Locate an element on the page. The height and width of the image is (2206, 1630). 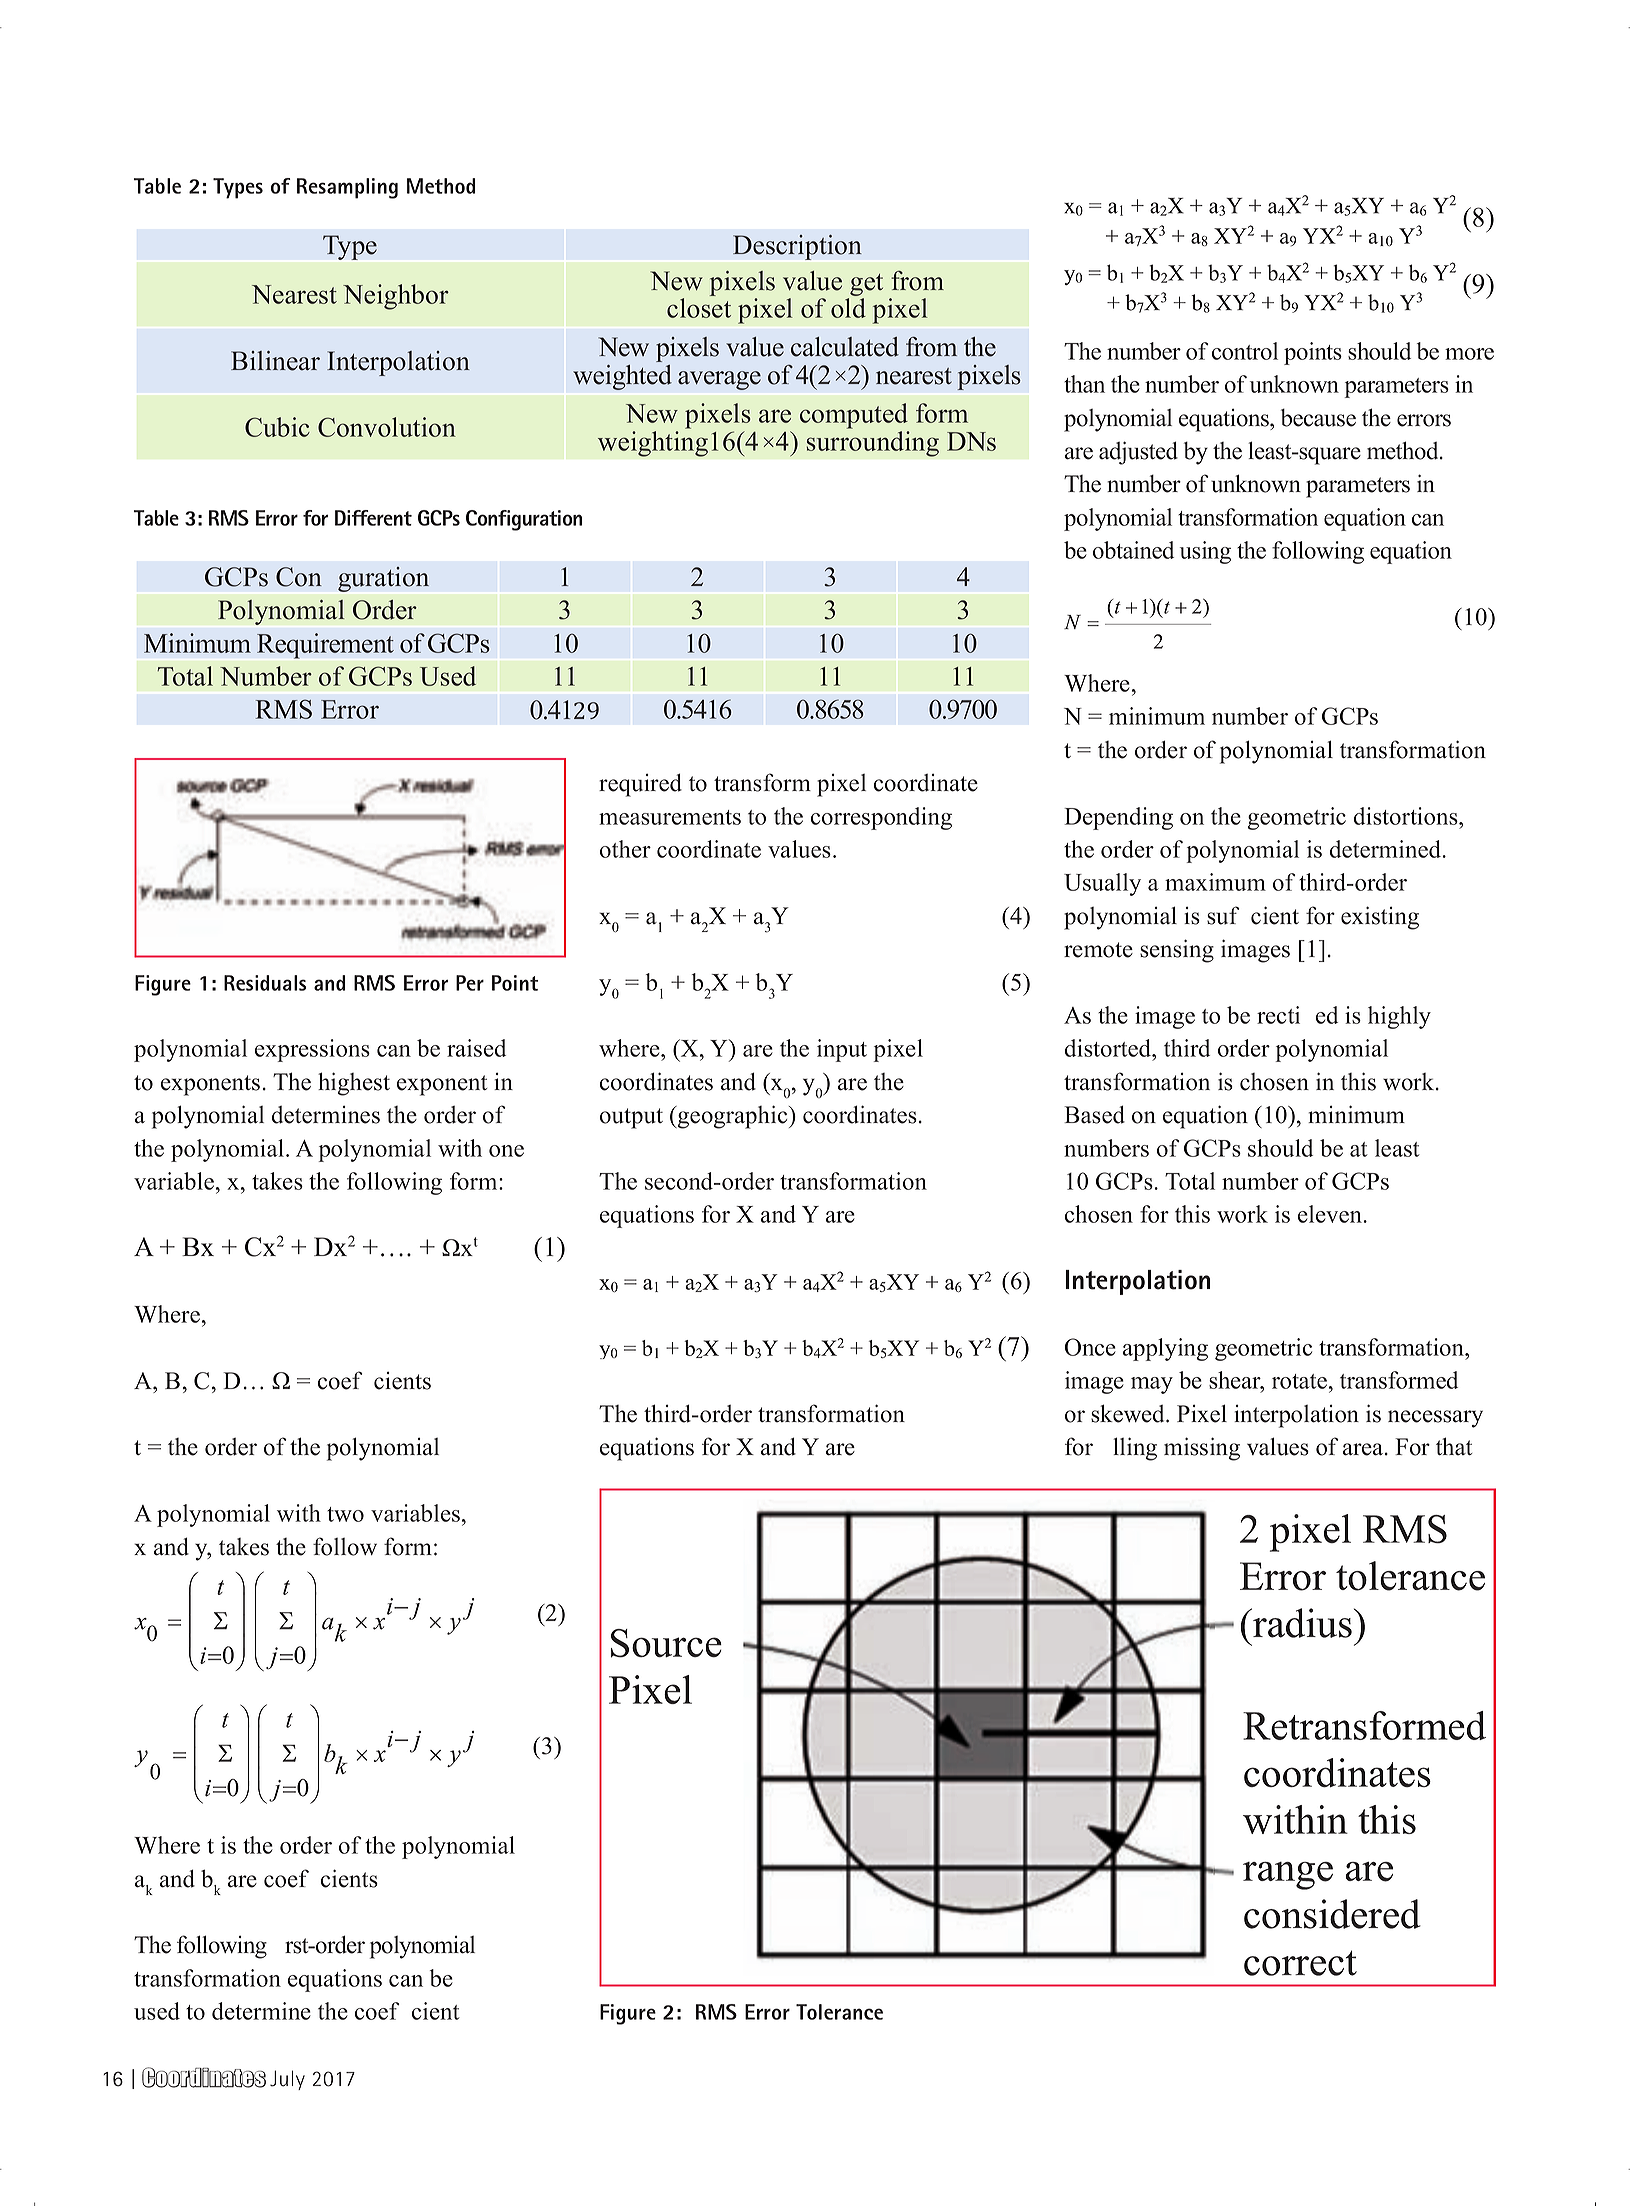
input is located at coordinates (842, 1050).
